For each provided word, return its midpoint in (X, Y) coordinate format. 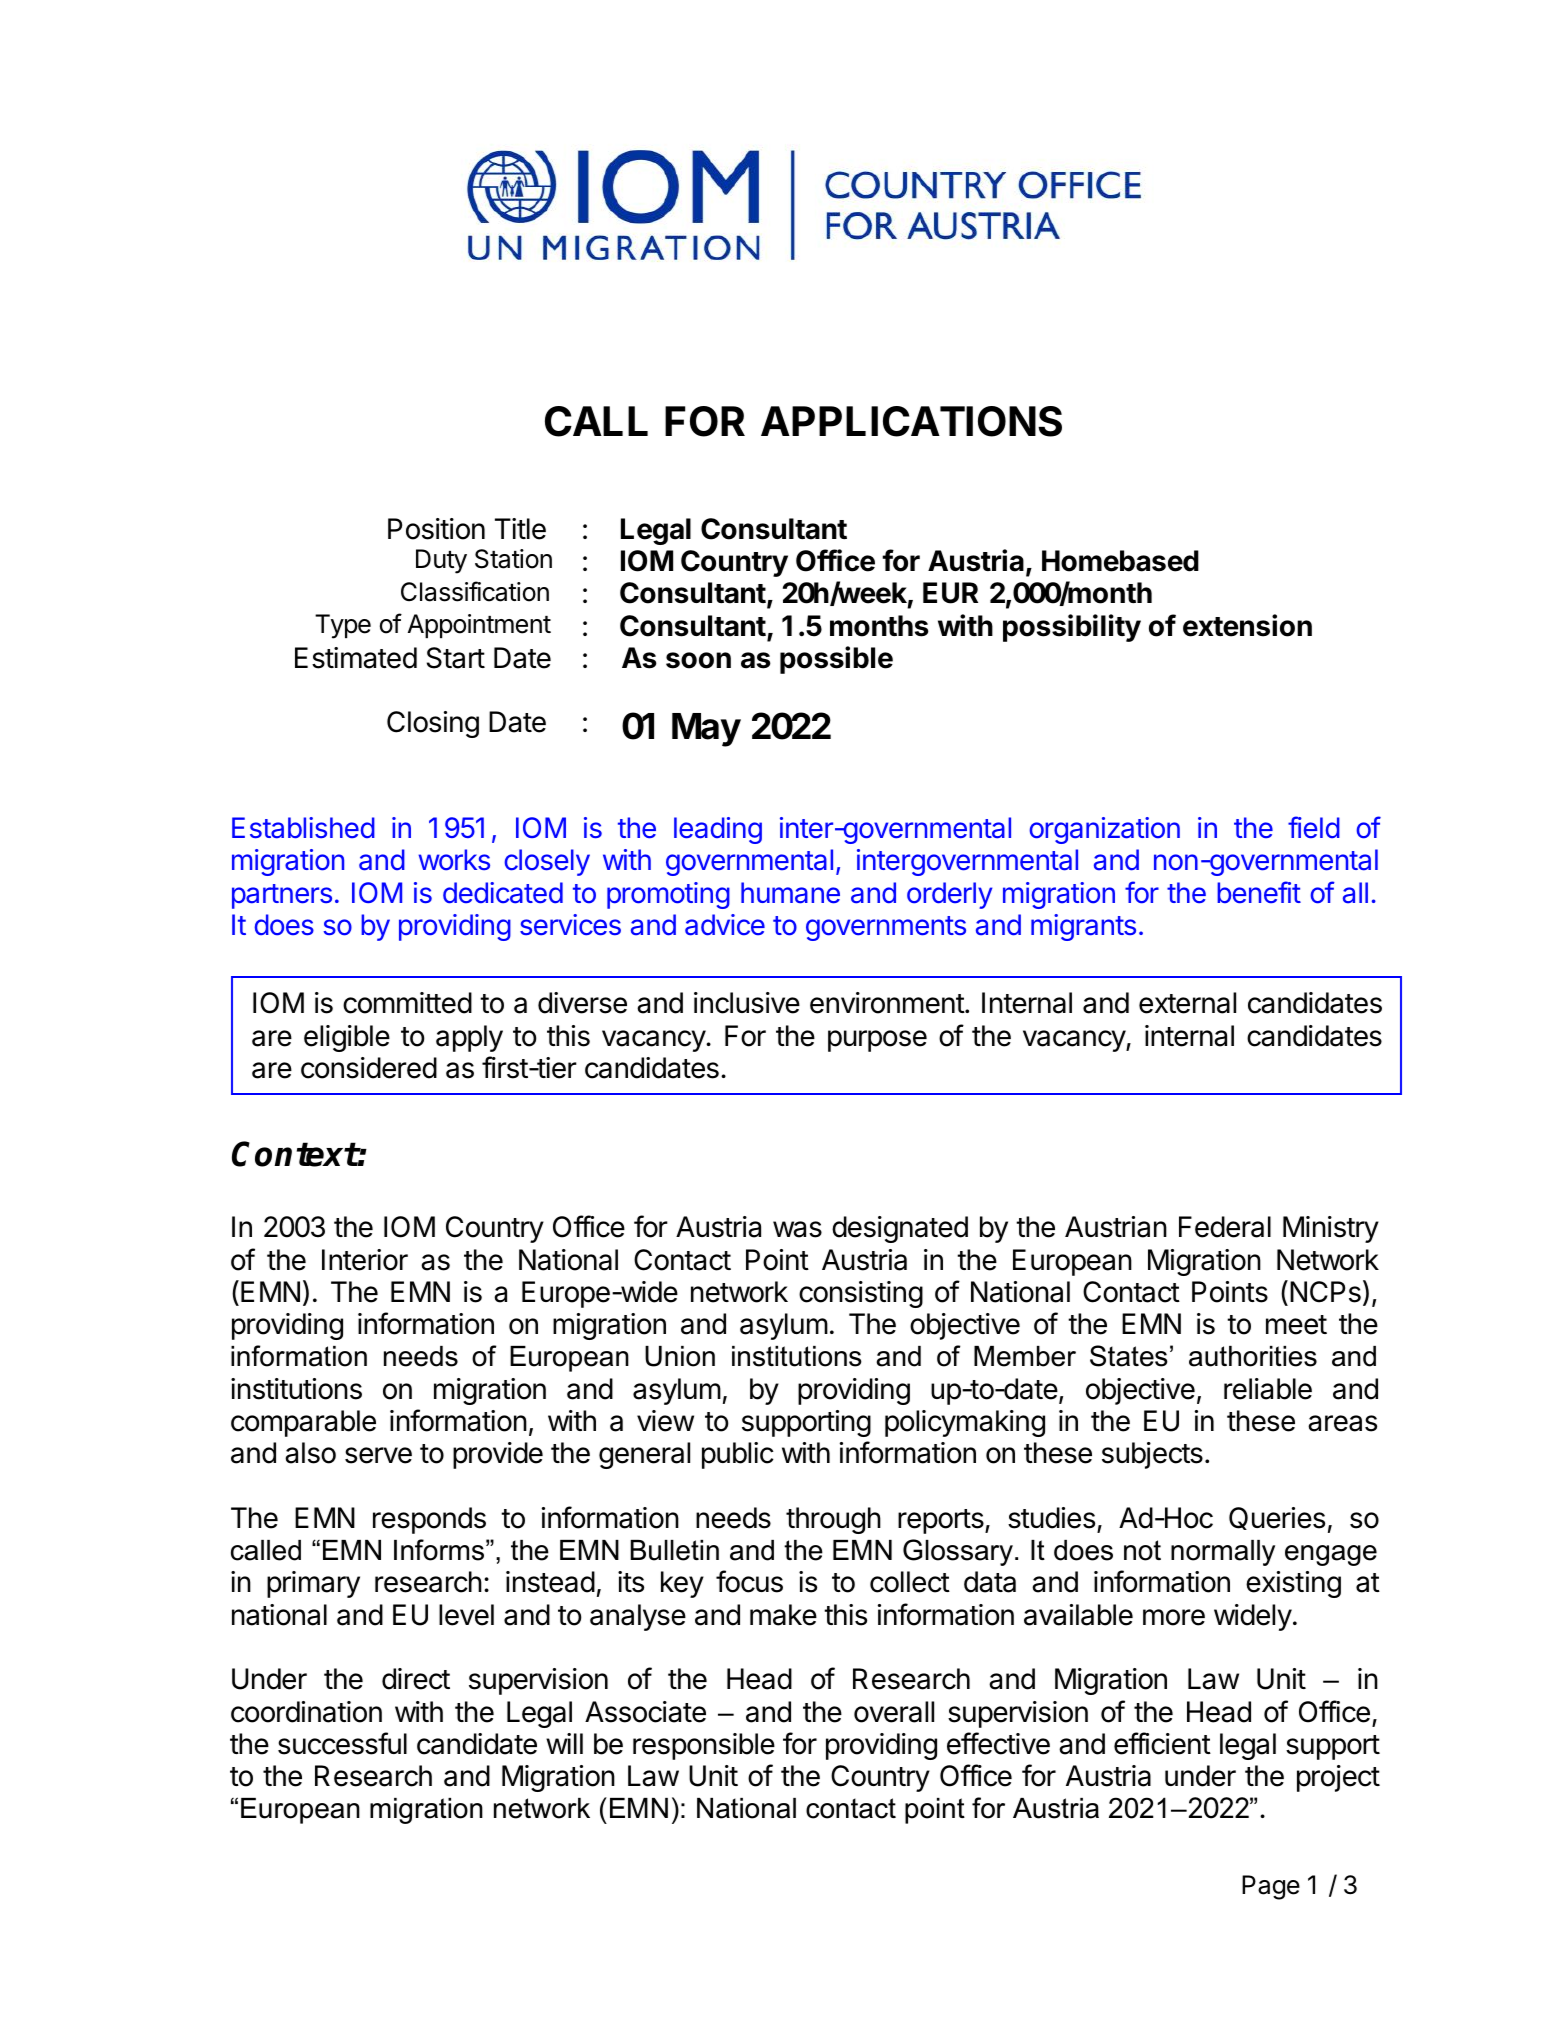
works (454, 860)
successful (342, 1743)
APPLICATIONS (911, 421)
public (738, 1455)
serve (378, 1455)
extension (1247, 625)
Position (436, 529)
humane (790, 893)
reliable (1268, 1389)
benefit (1259, 892)
